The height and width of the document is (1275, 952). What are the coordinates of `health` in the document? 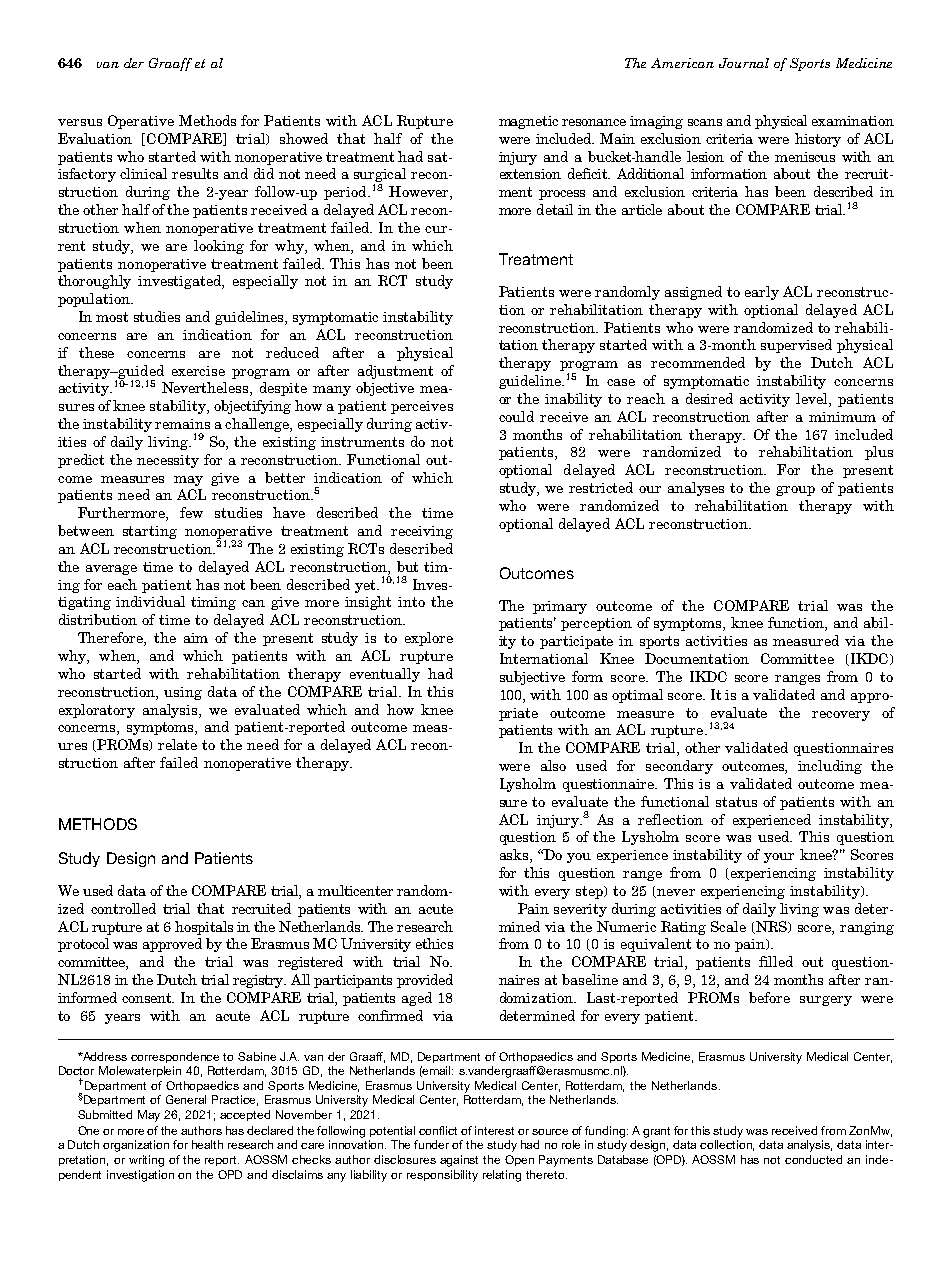 It's located at (207, 1144).
